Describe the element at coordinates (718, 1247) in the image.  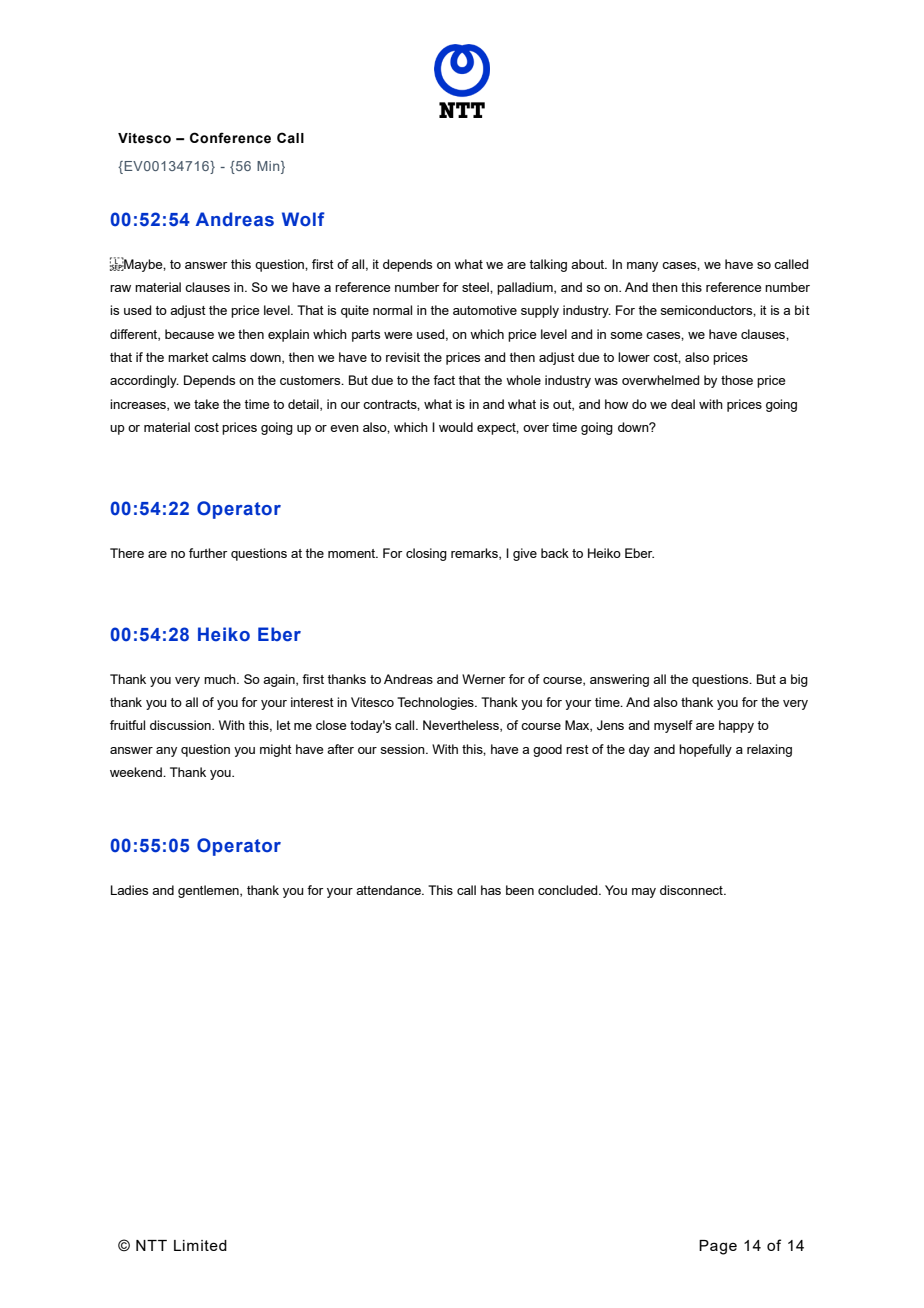
I see `Page` at that location.
